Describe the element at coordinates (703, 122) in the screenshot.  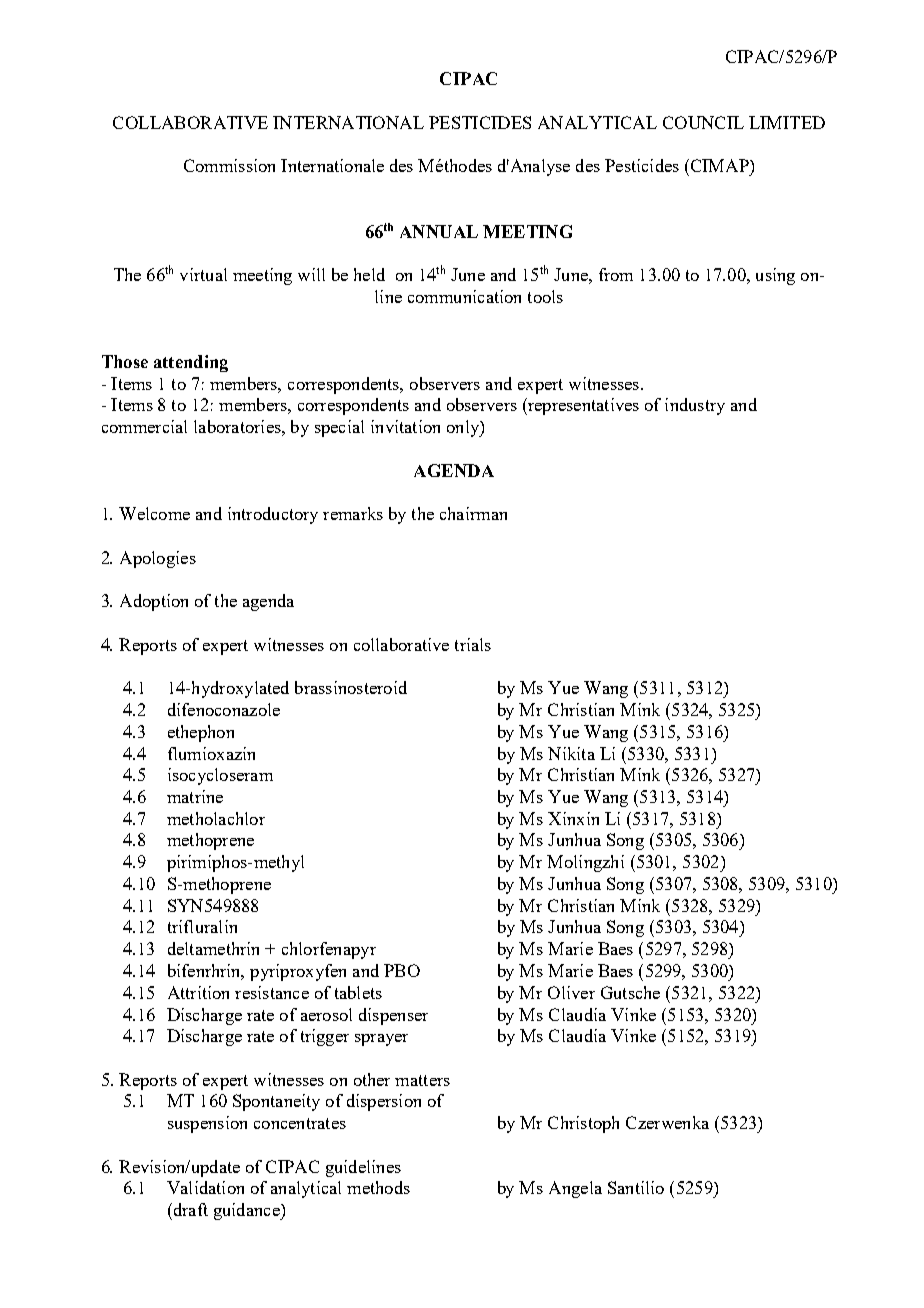
I see `COUNCIL` at that location.
